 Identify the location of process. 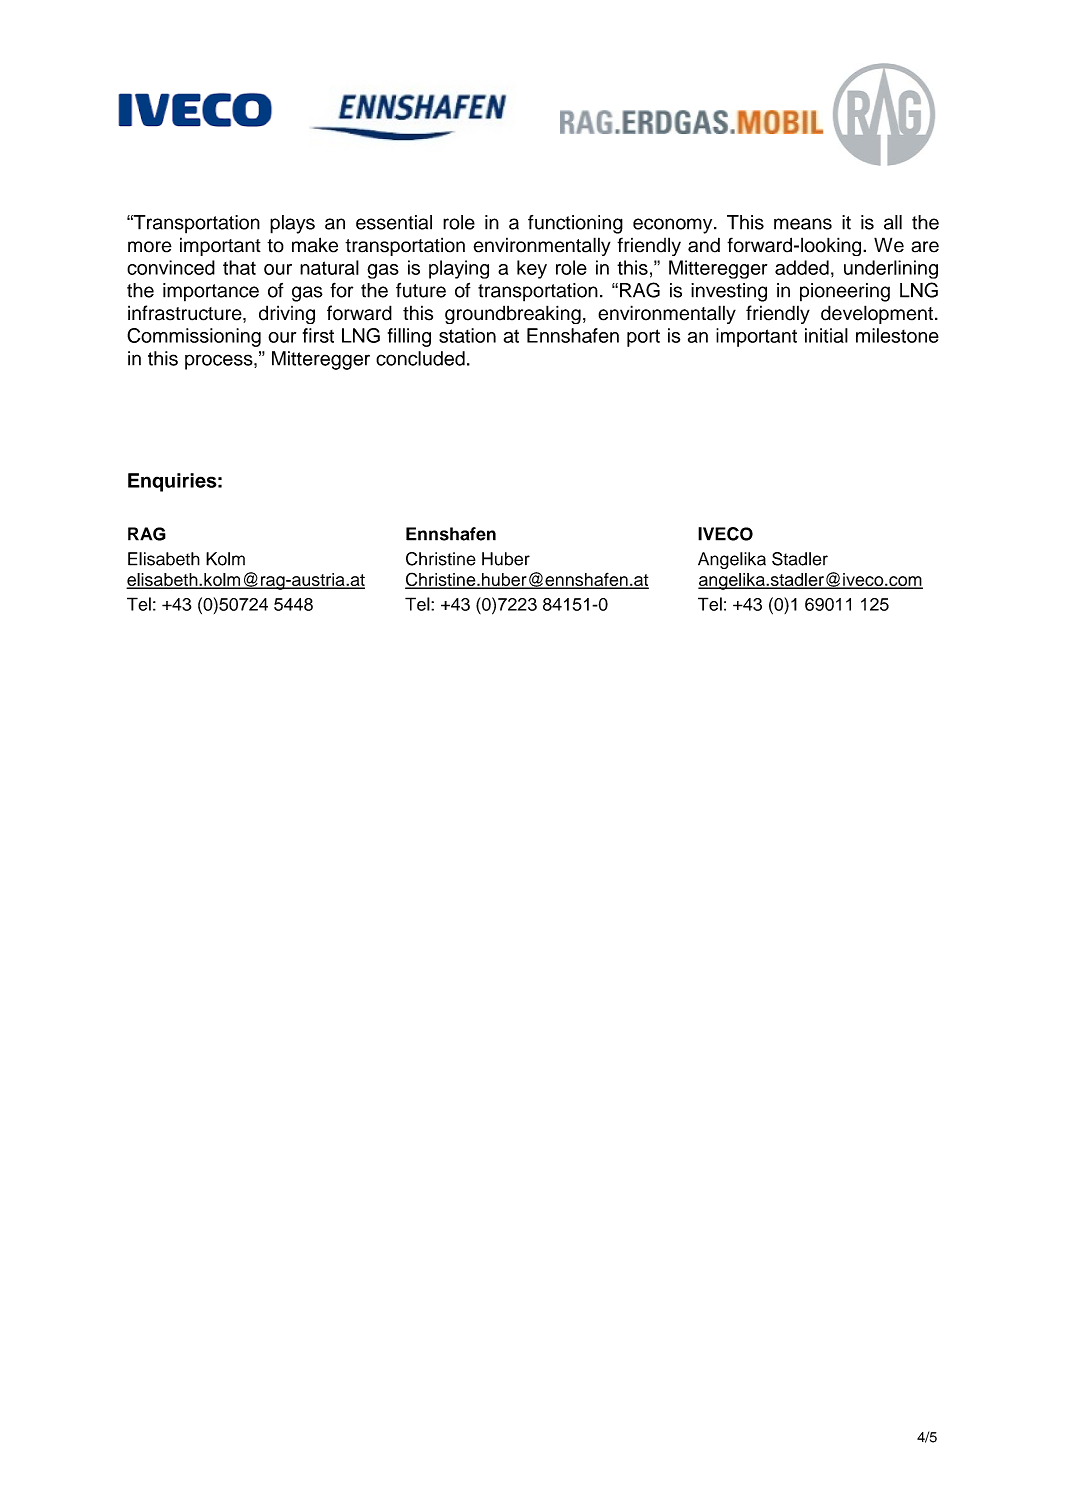
(220, 362).
